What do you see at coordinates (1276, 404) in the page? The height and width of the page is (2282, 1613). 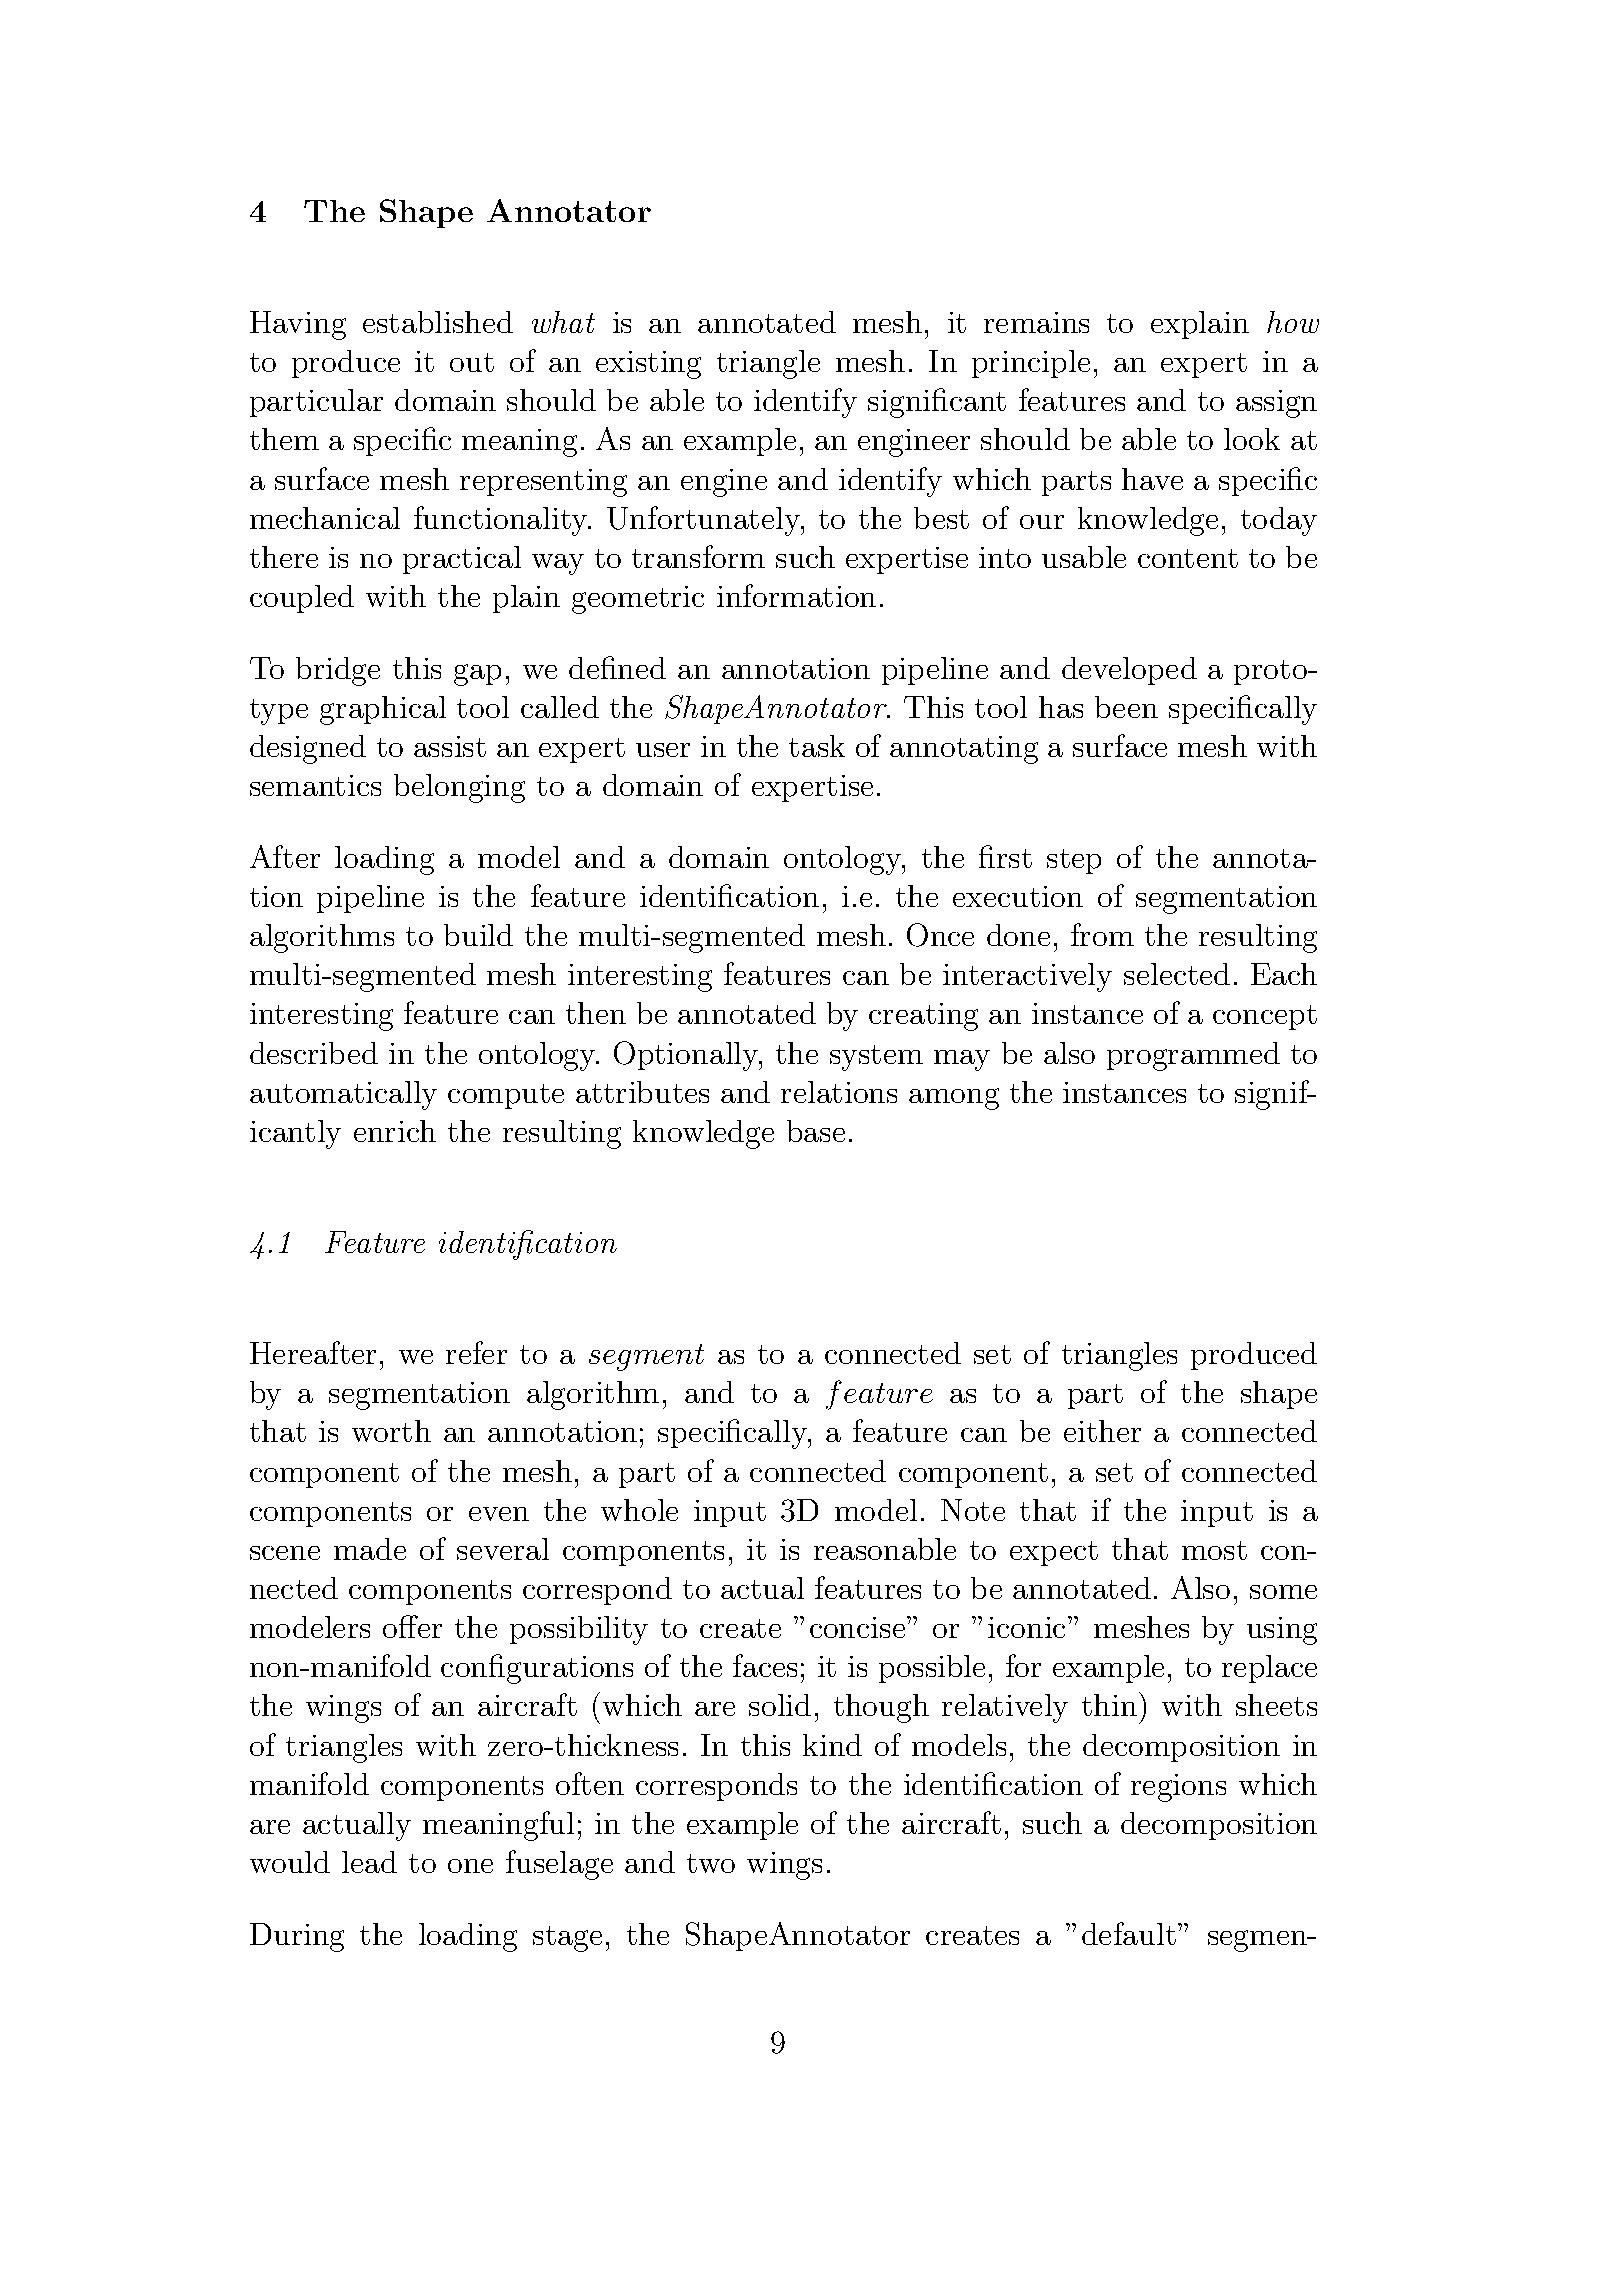 I see `assign` at bounding box center [1276, 404].
